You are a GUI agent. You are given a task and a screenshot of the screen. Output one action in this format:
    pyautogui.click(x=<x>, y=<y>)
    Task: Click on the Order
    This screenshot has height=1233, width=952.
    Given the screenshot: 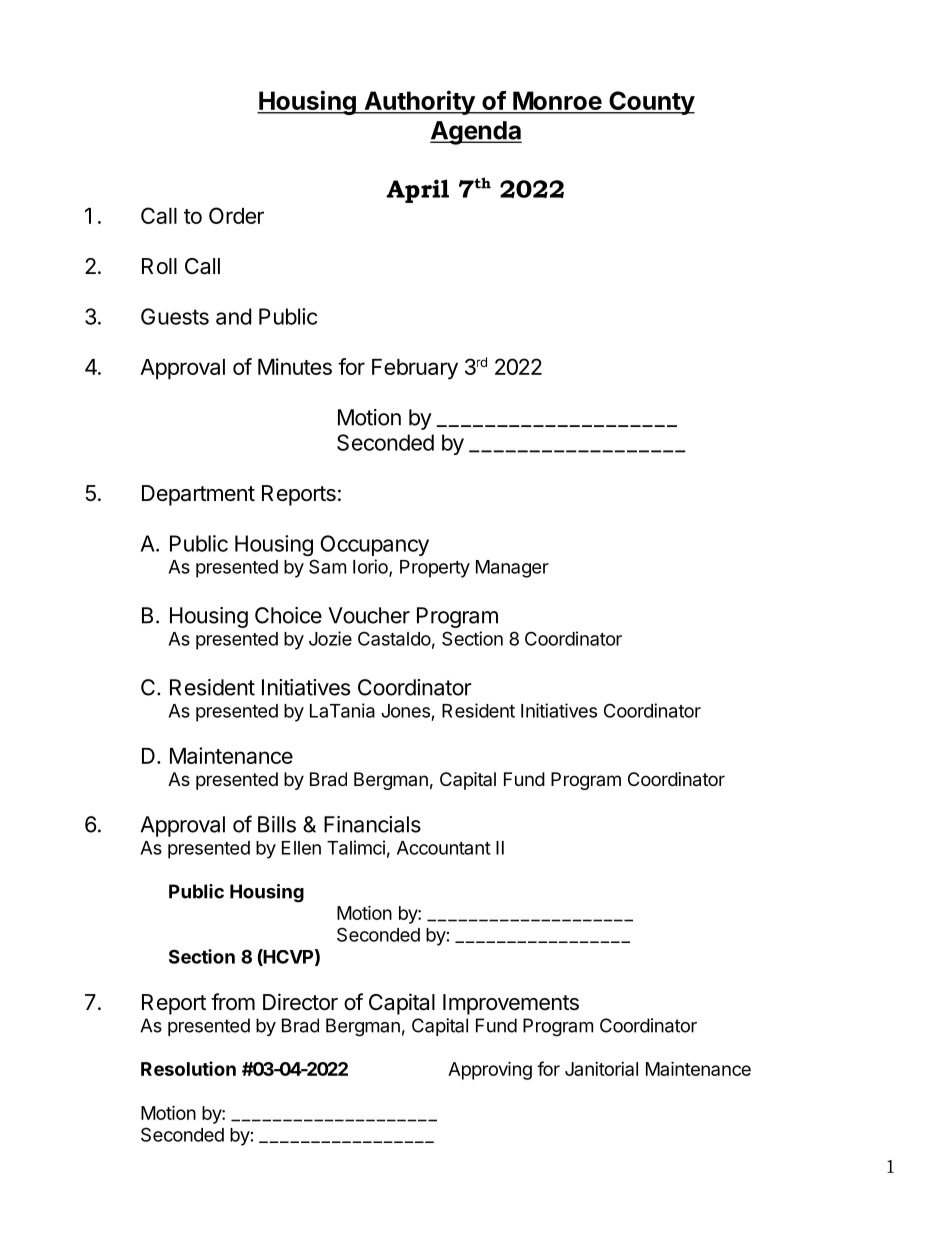 What is the action you would take?
    pyautogui.click(x=236, y=215)
